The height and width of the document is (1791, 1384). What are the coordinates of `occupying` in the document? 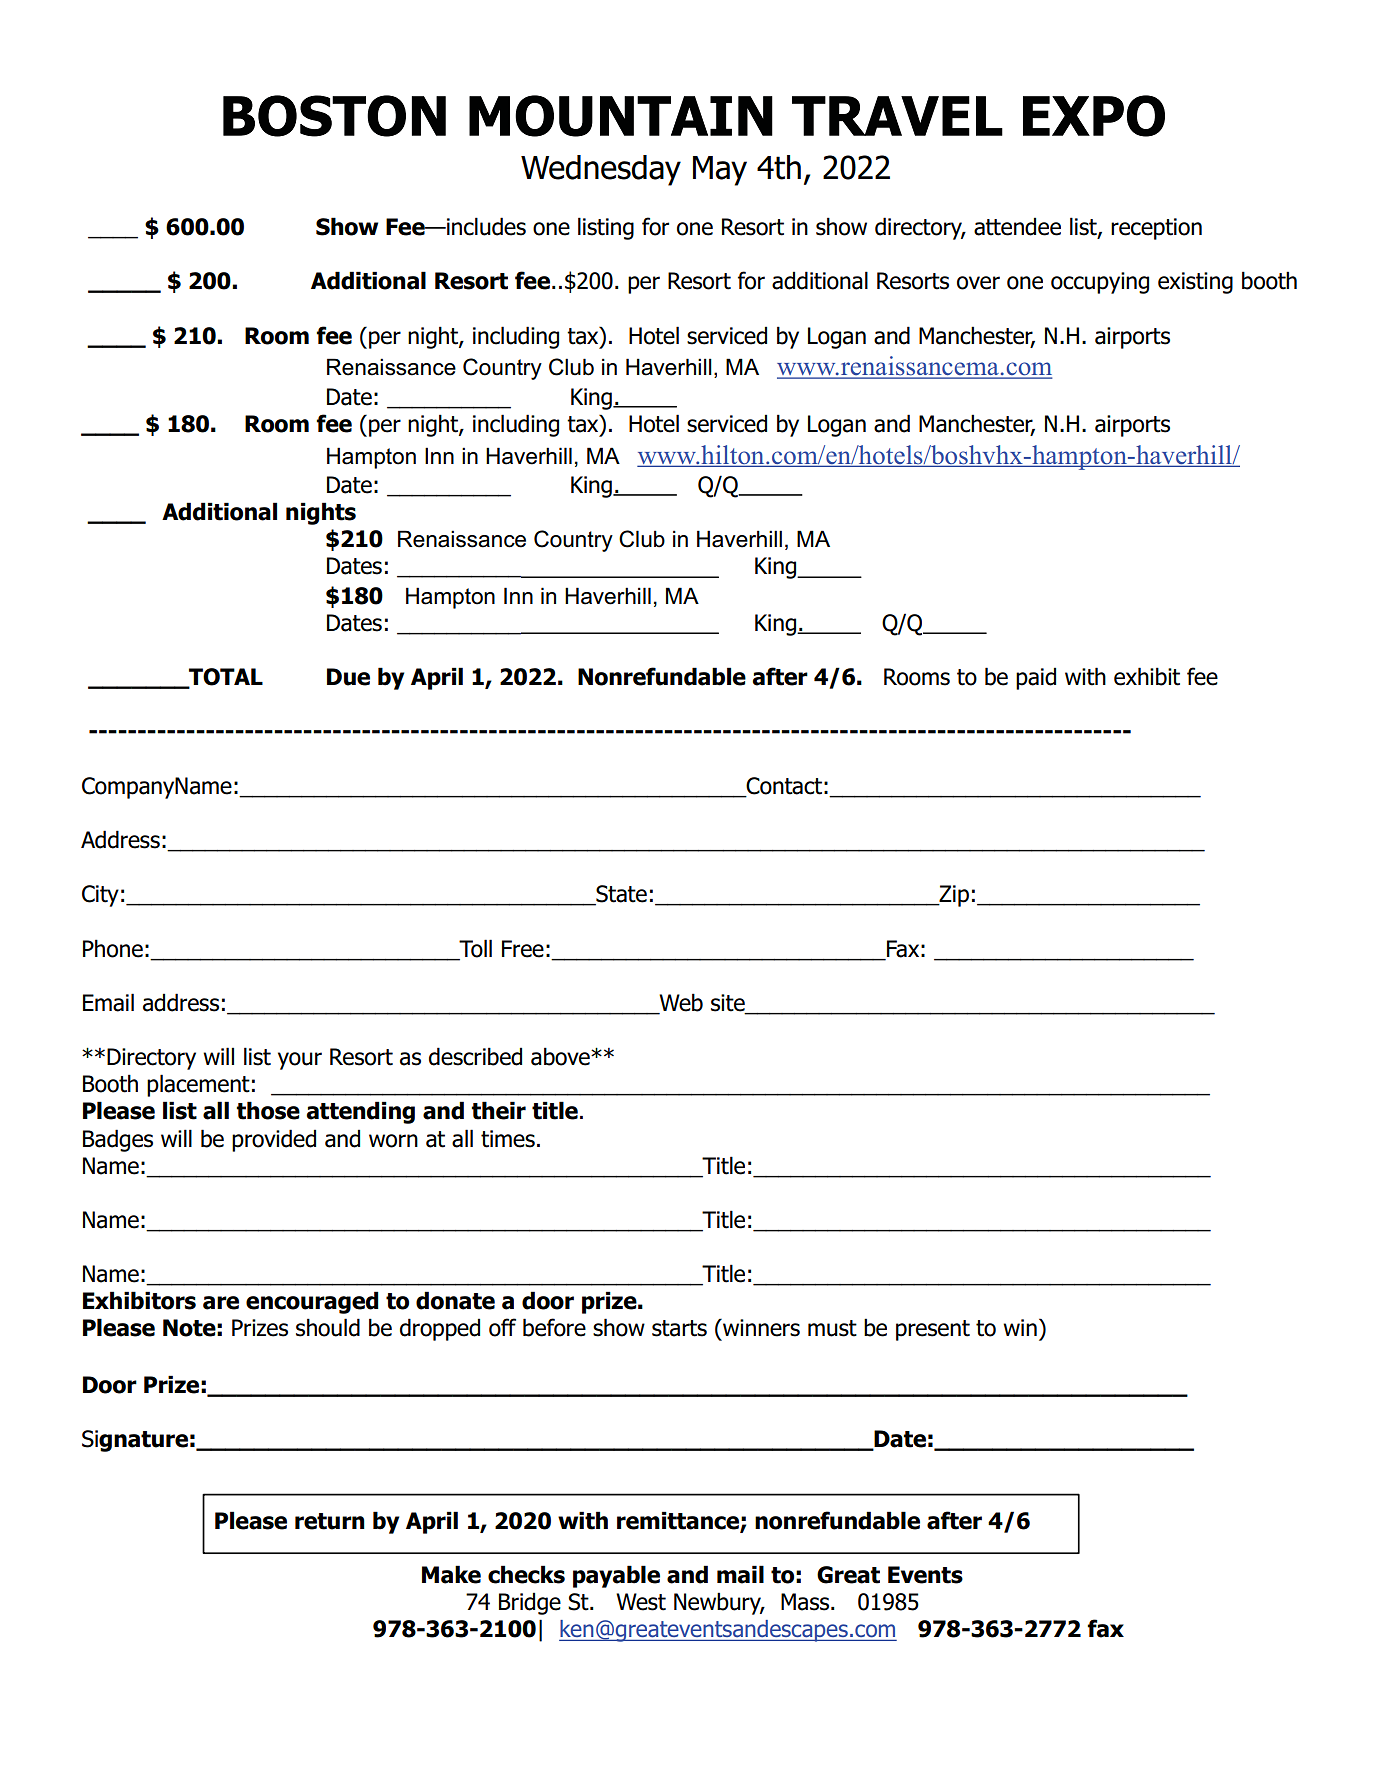 It's located at (1100, 283).
